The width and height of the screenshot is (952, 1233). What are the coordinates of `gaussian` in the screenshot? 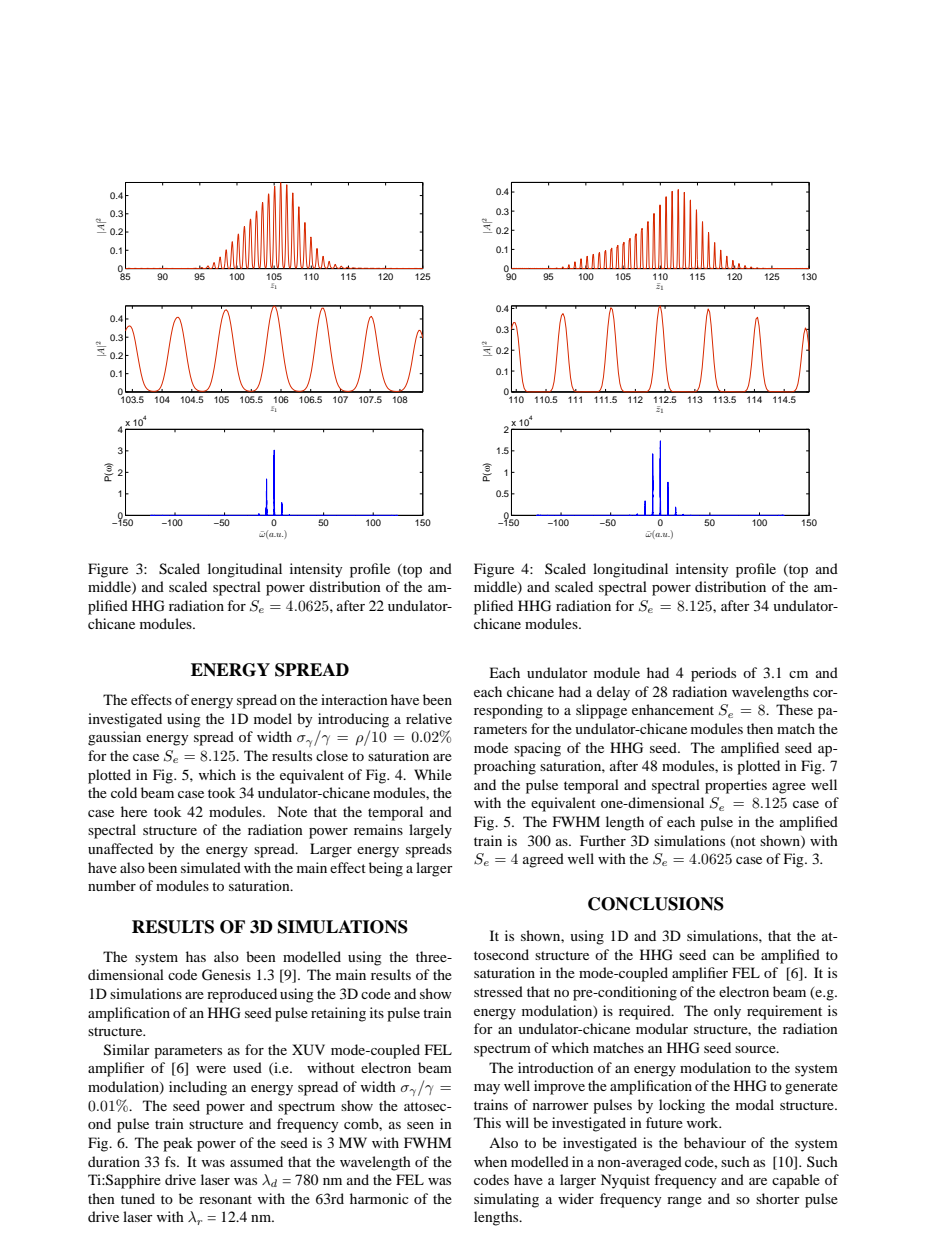 It's located at (114, 738).
